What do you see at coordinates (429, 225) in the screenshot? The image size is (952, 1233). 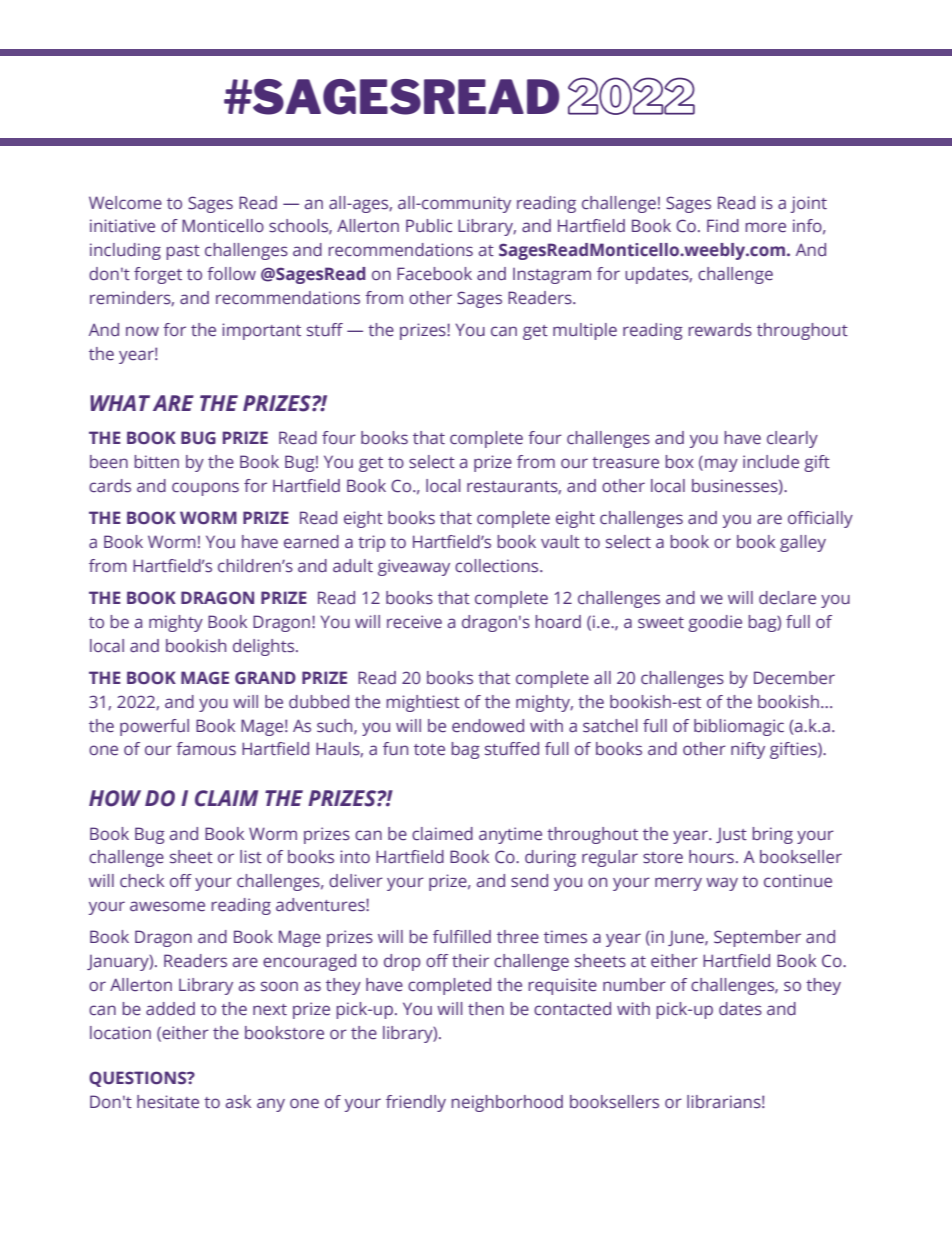 I see `Public` at bounding box center [429, 225].
